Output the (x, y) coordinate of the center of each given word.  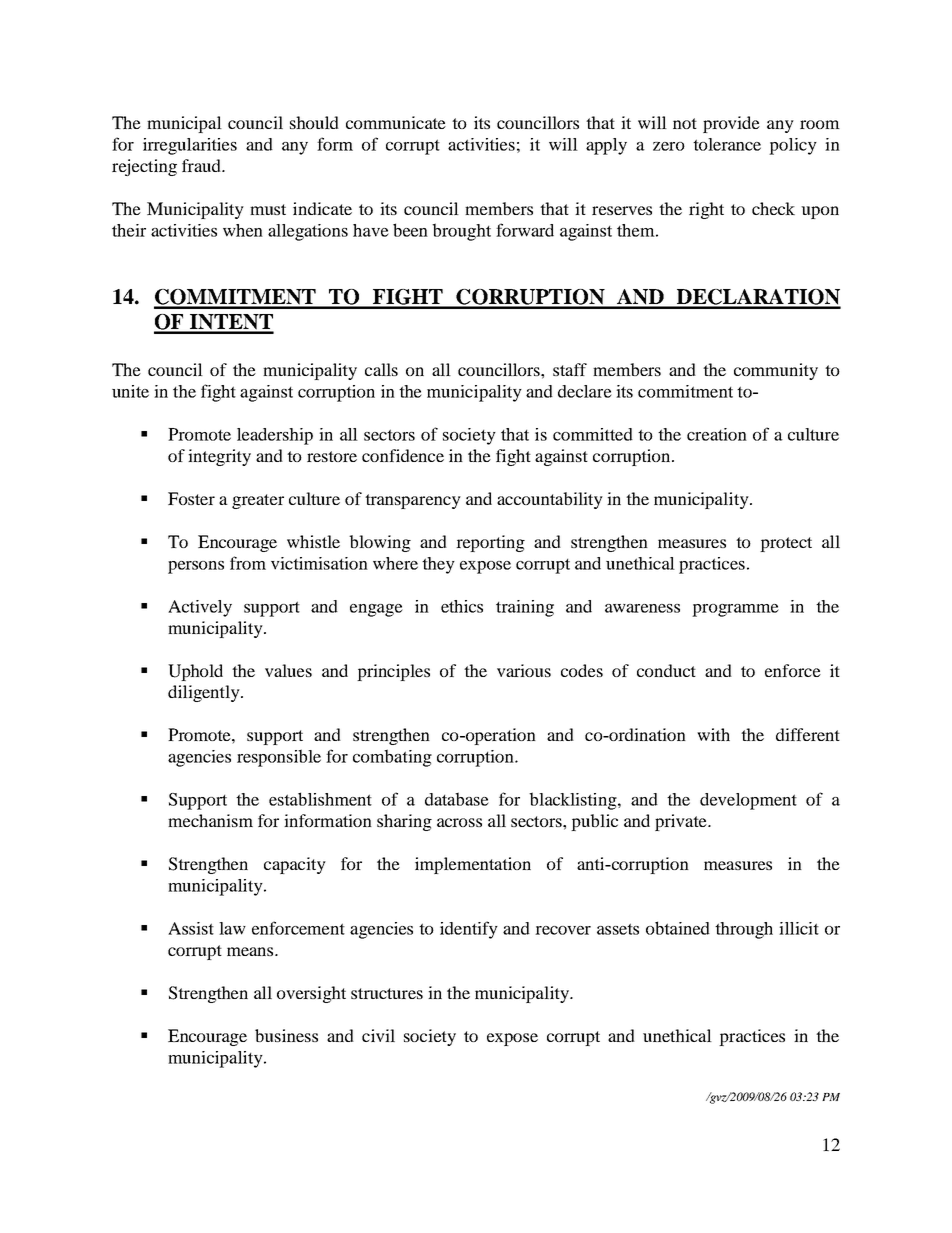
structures (387, 993)
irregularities (190, 146)
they (438, 565)
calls (381, 369)
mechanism (210, 820)
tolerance (727, 144)
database (457, 799)
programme (735, 610)
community (776, 371)
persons (196, 567)
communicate (396, 122)
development (748, 801)
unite (130, 391)
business (286, 1035)
